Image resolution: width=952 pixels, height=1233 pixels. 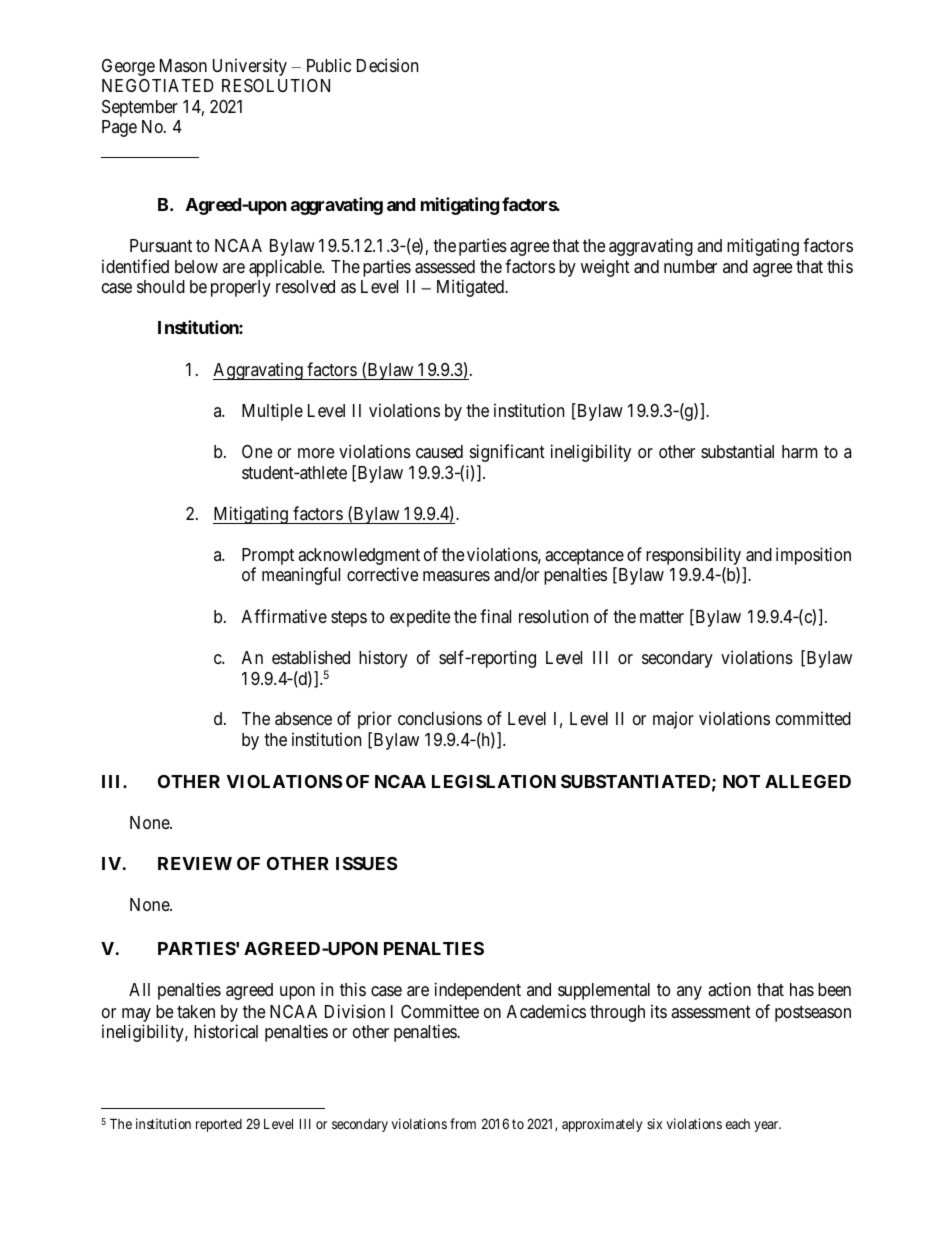 What do you see at coordinates (241, 288) in the page?
I see `properly` at bounding box center [241, 288].
